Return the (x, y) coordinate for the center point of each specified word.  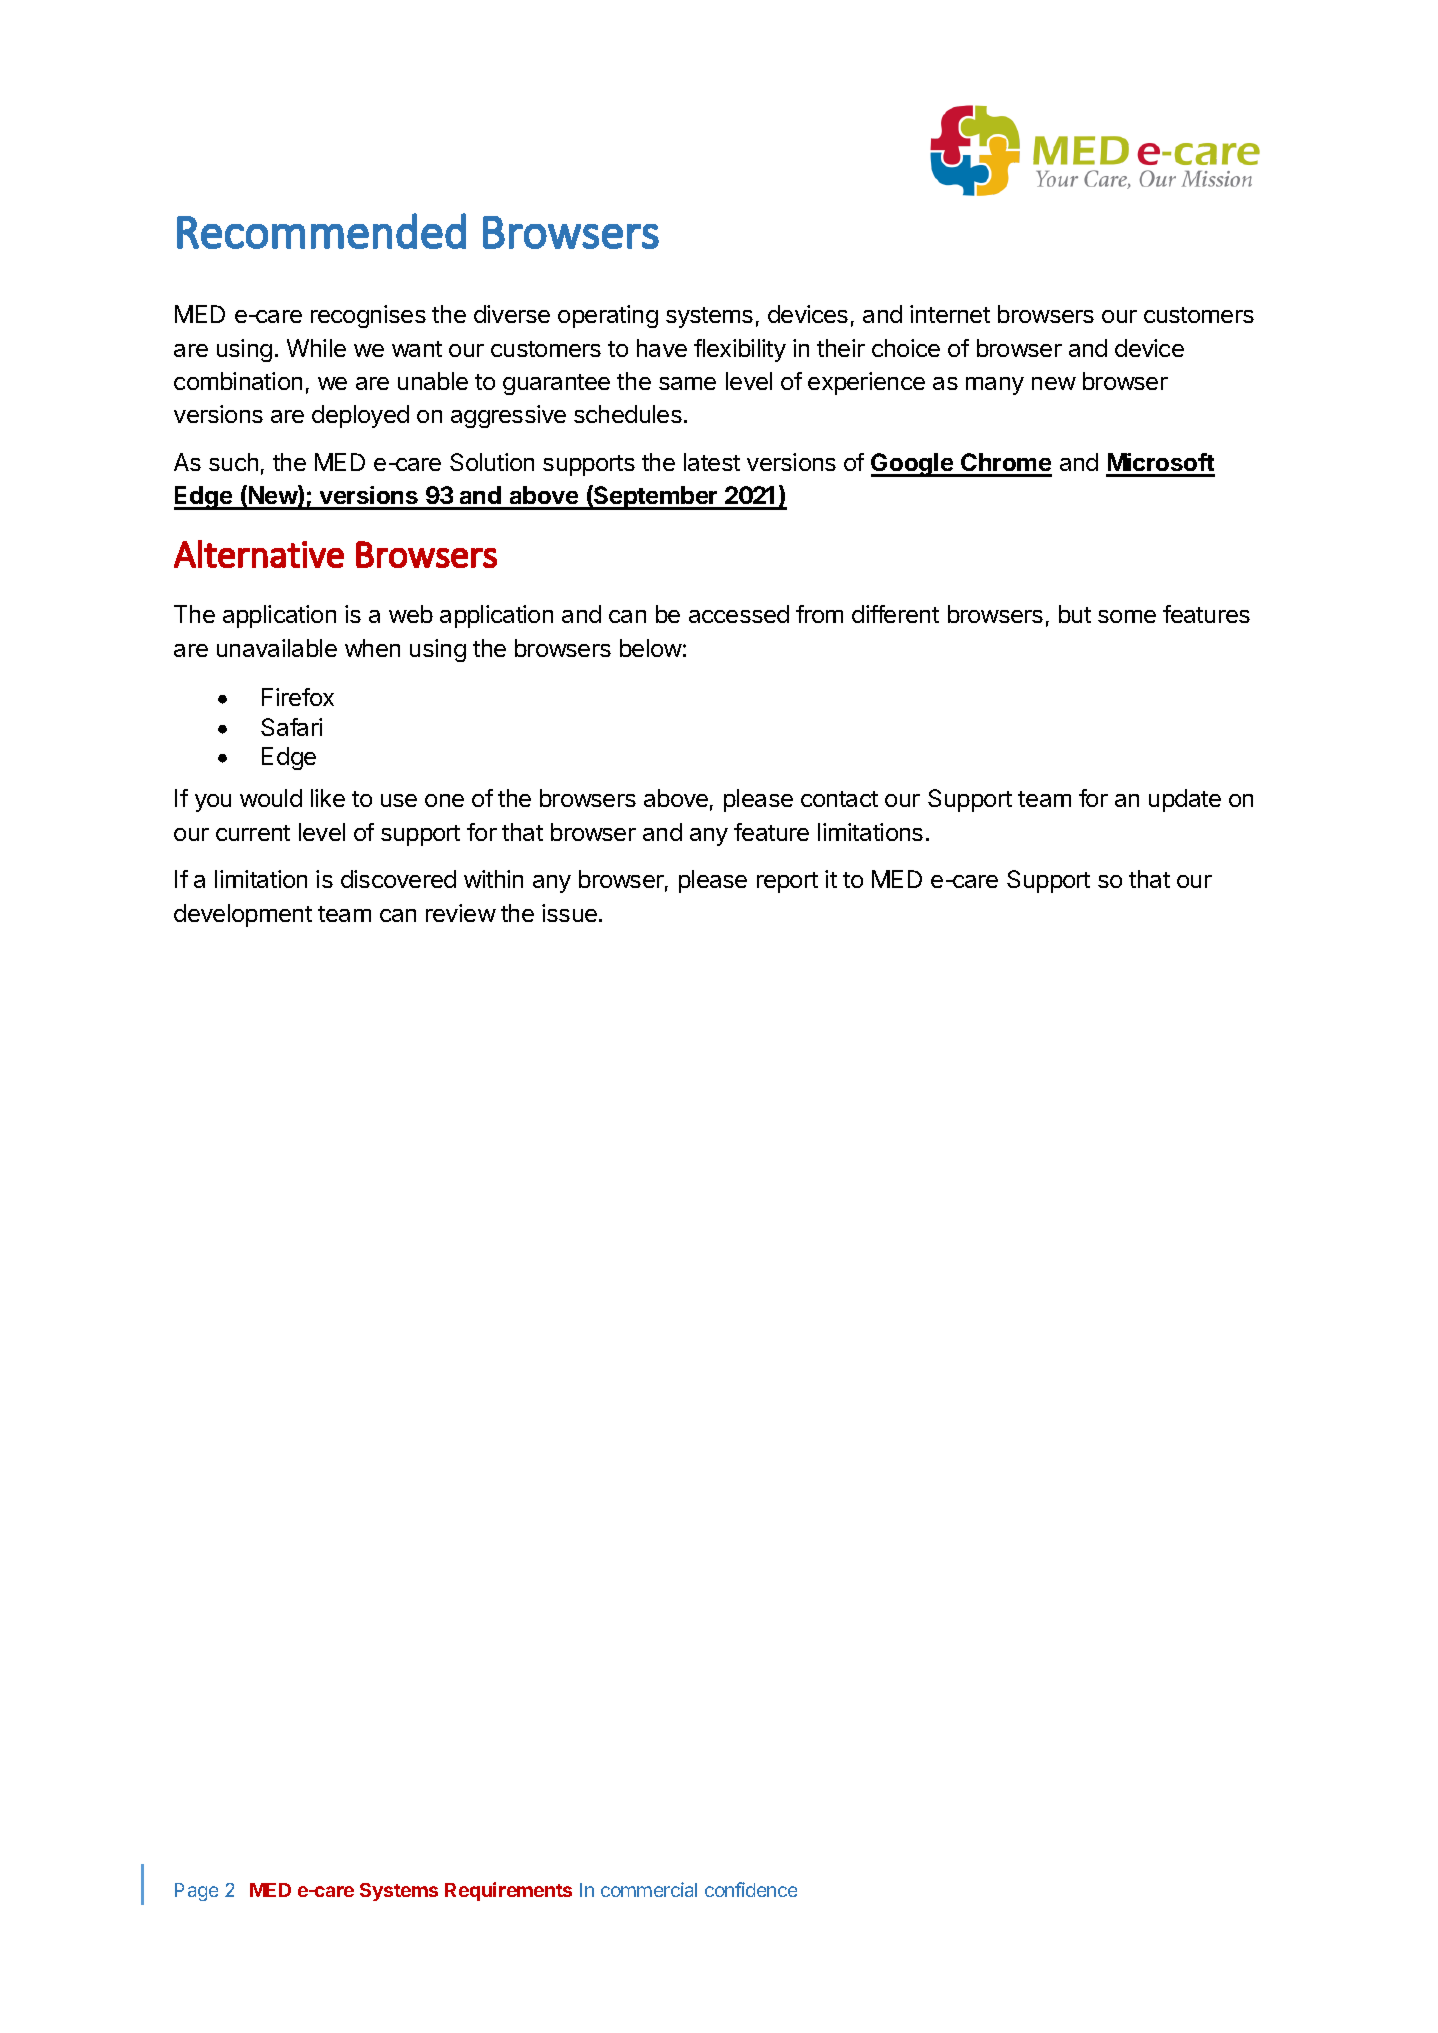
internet (950, 314)
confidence (751, 1889)
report (787, 882)
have (662, 348)
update (1185, 800)
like (328, 798)
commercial (649, 1889)
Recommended (321, 231)
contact (839, 799)
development (243, 915)
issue (569, 913)
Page (196, 1892)
